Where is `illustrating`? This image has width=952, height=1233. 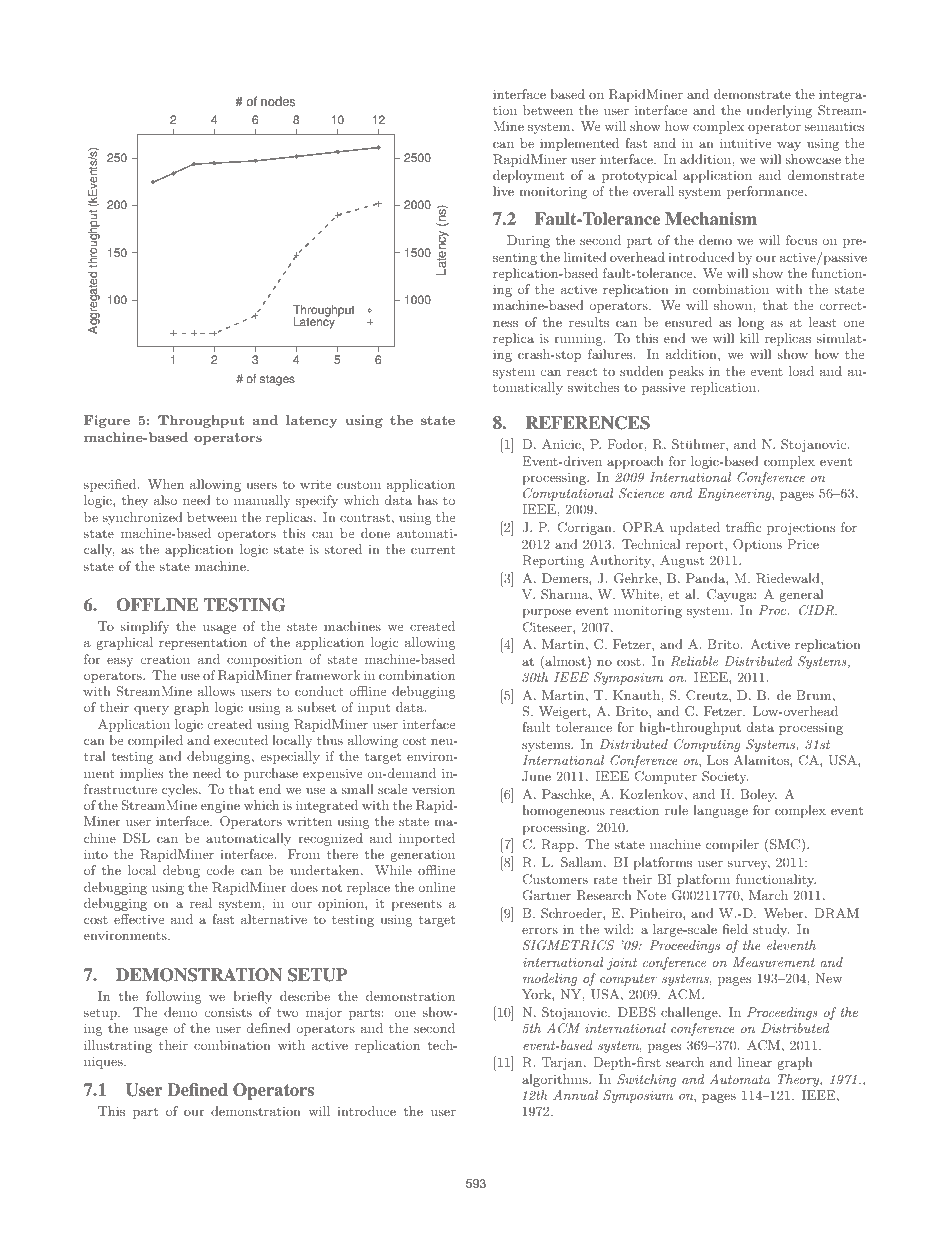
illustrating is located at coordinates (118, 1046).
